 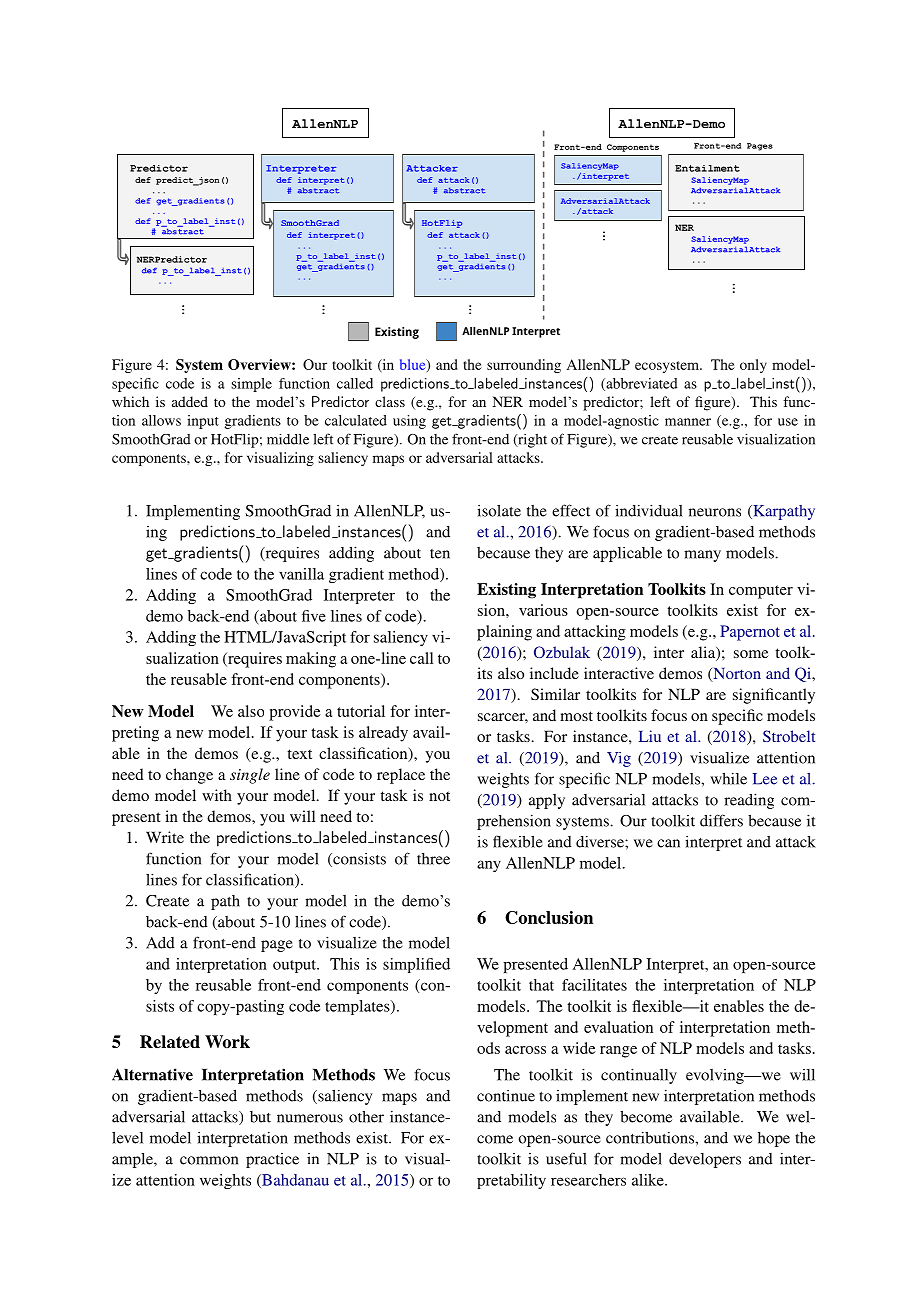 I want to click on simple, so click(x=251, y=385).
